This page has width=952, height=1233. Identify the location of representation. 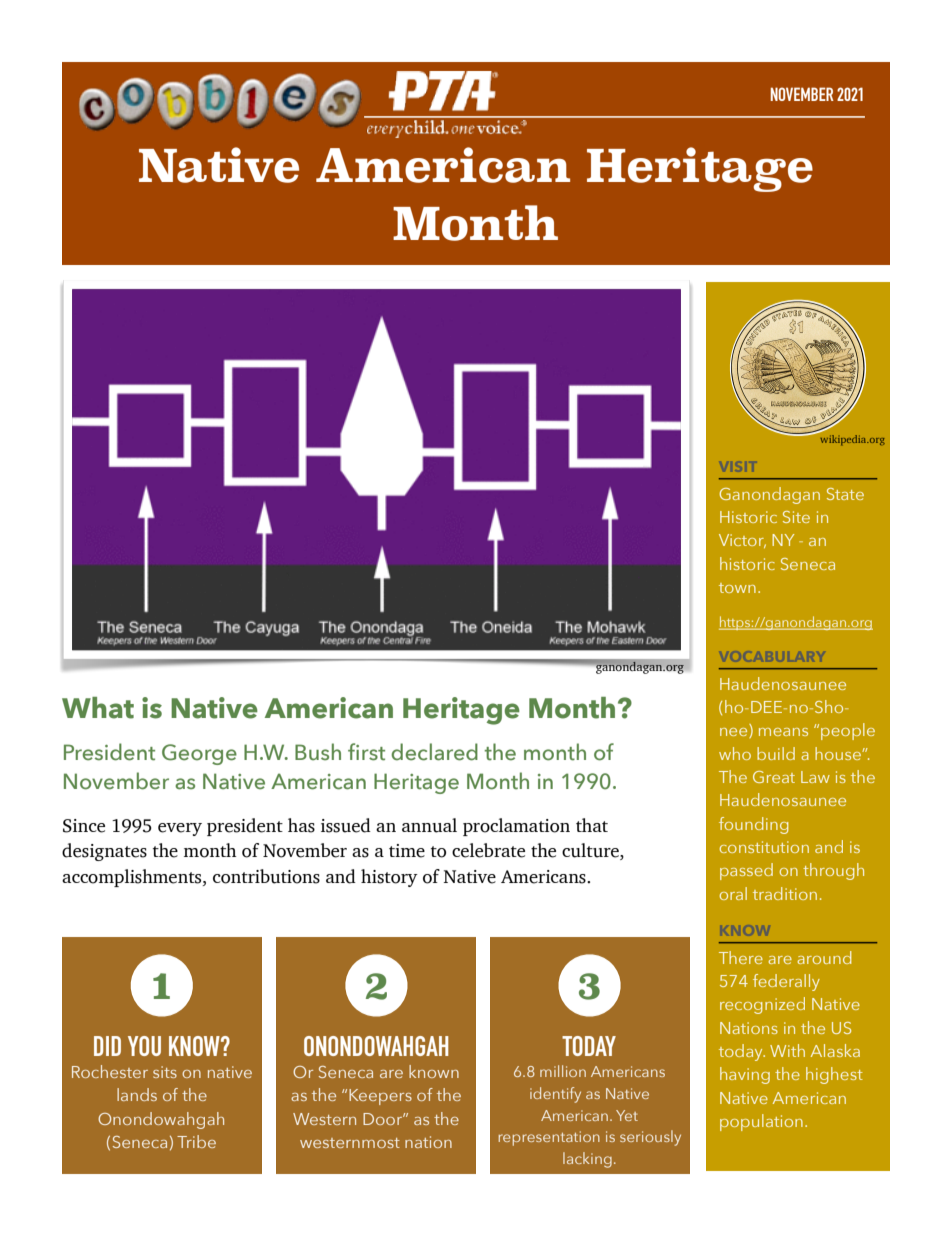
(549, 1138).
